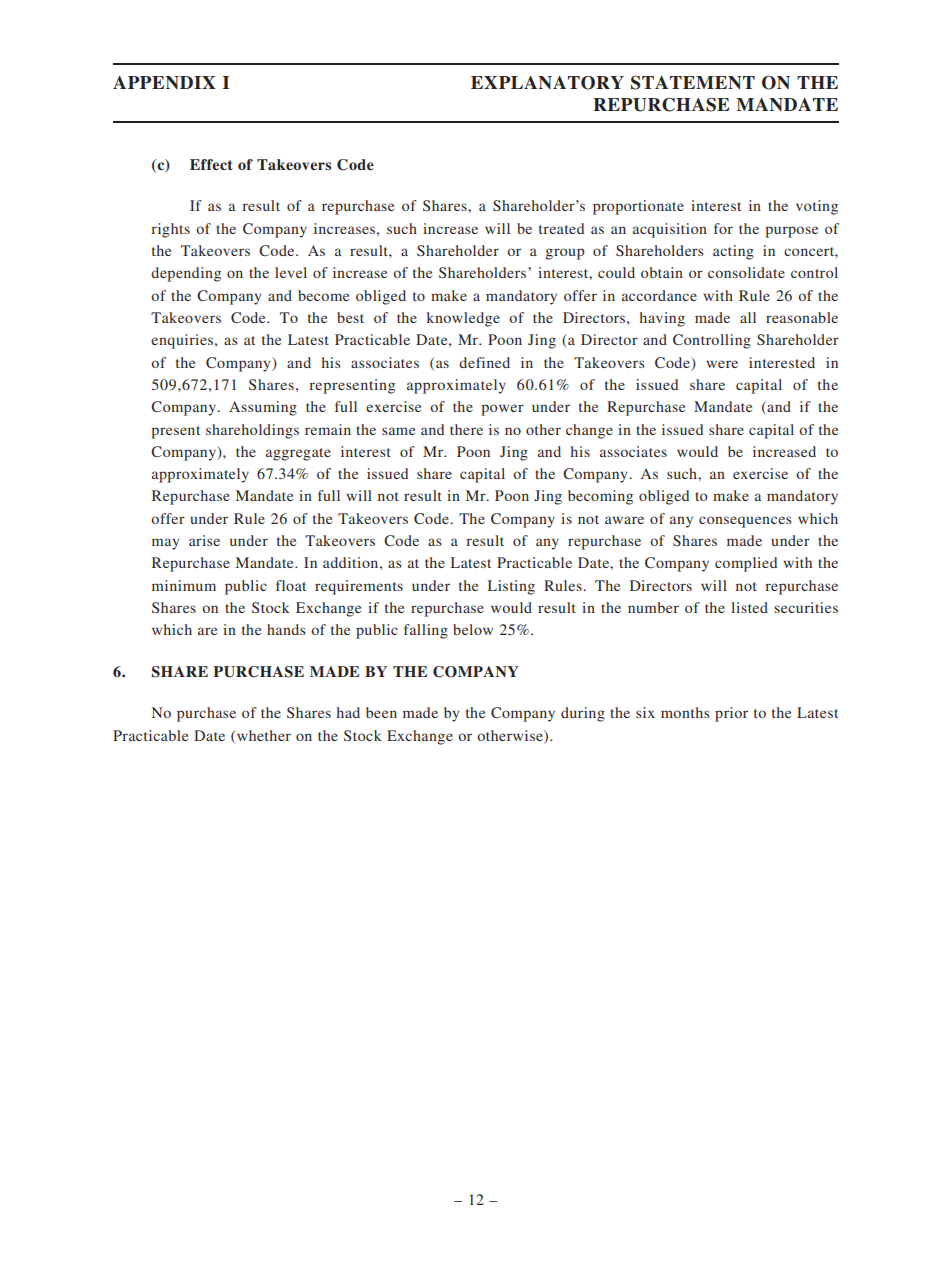 The height and width of the screenshot is (1270, 952). What do you see at coordinates (164, 82) in the screenshot?
I see `APPENDIX` at bounding box center [164, 82].
